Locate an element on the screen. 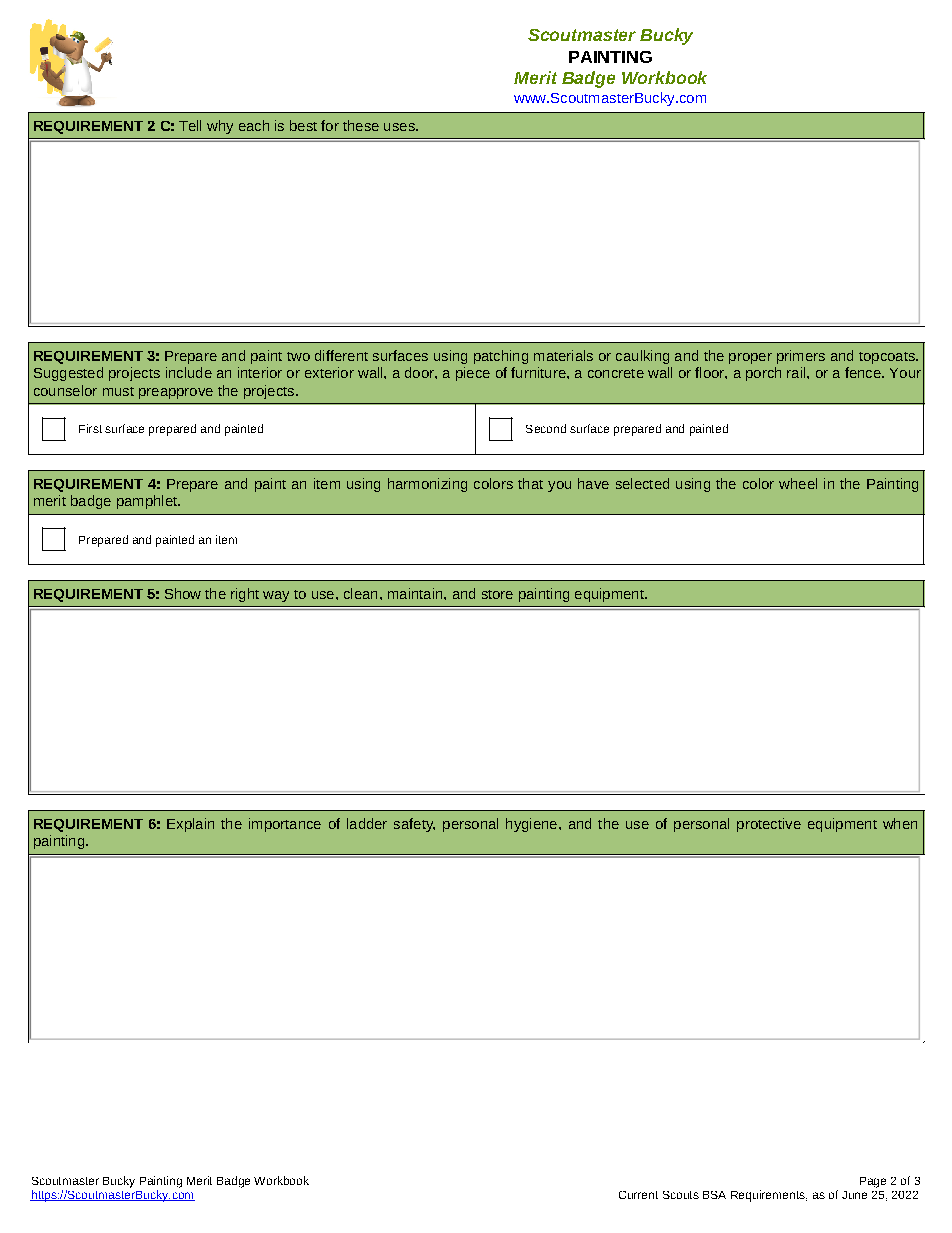 Image resolution: width=952 pixels, height=1233 pixels. Explain is located at coordinates (190, 825).
